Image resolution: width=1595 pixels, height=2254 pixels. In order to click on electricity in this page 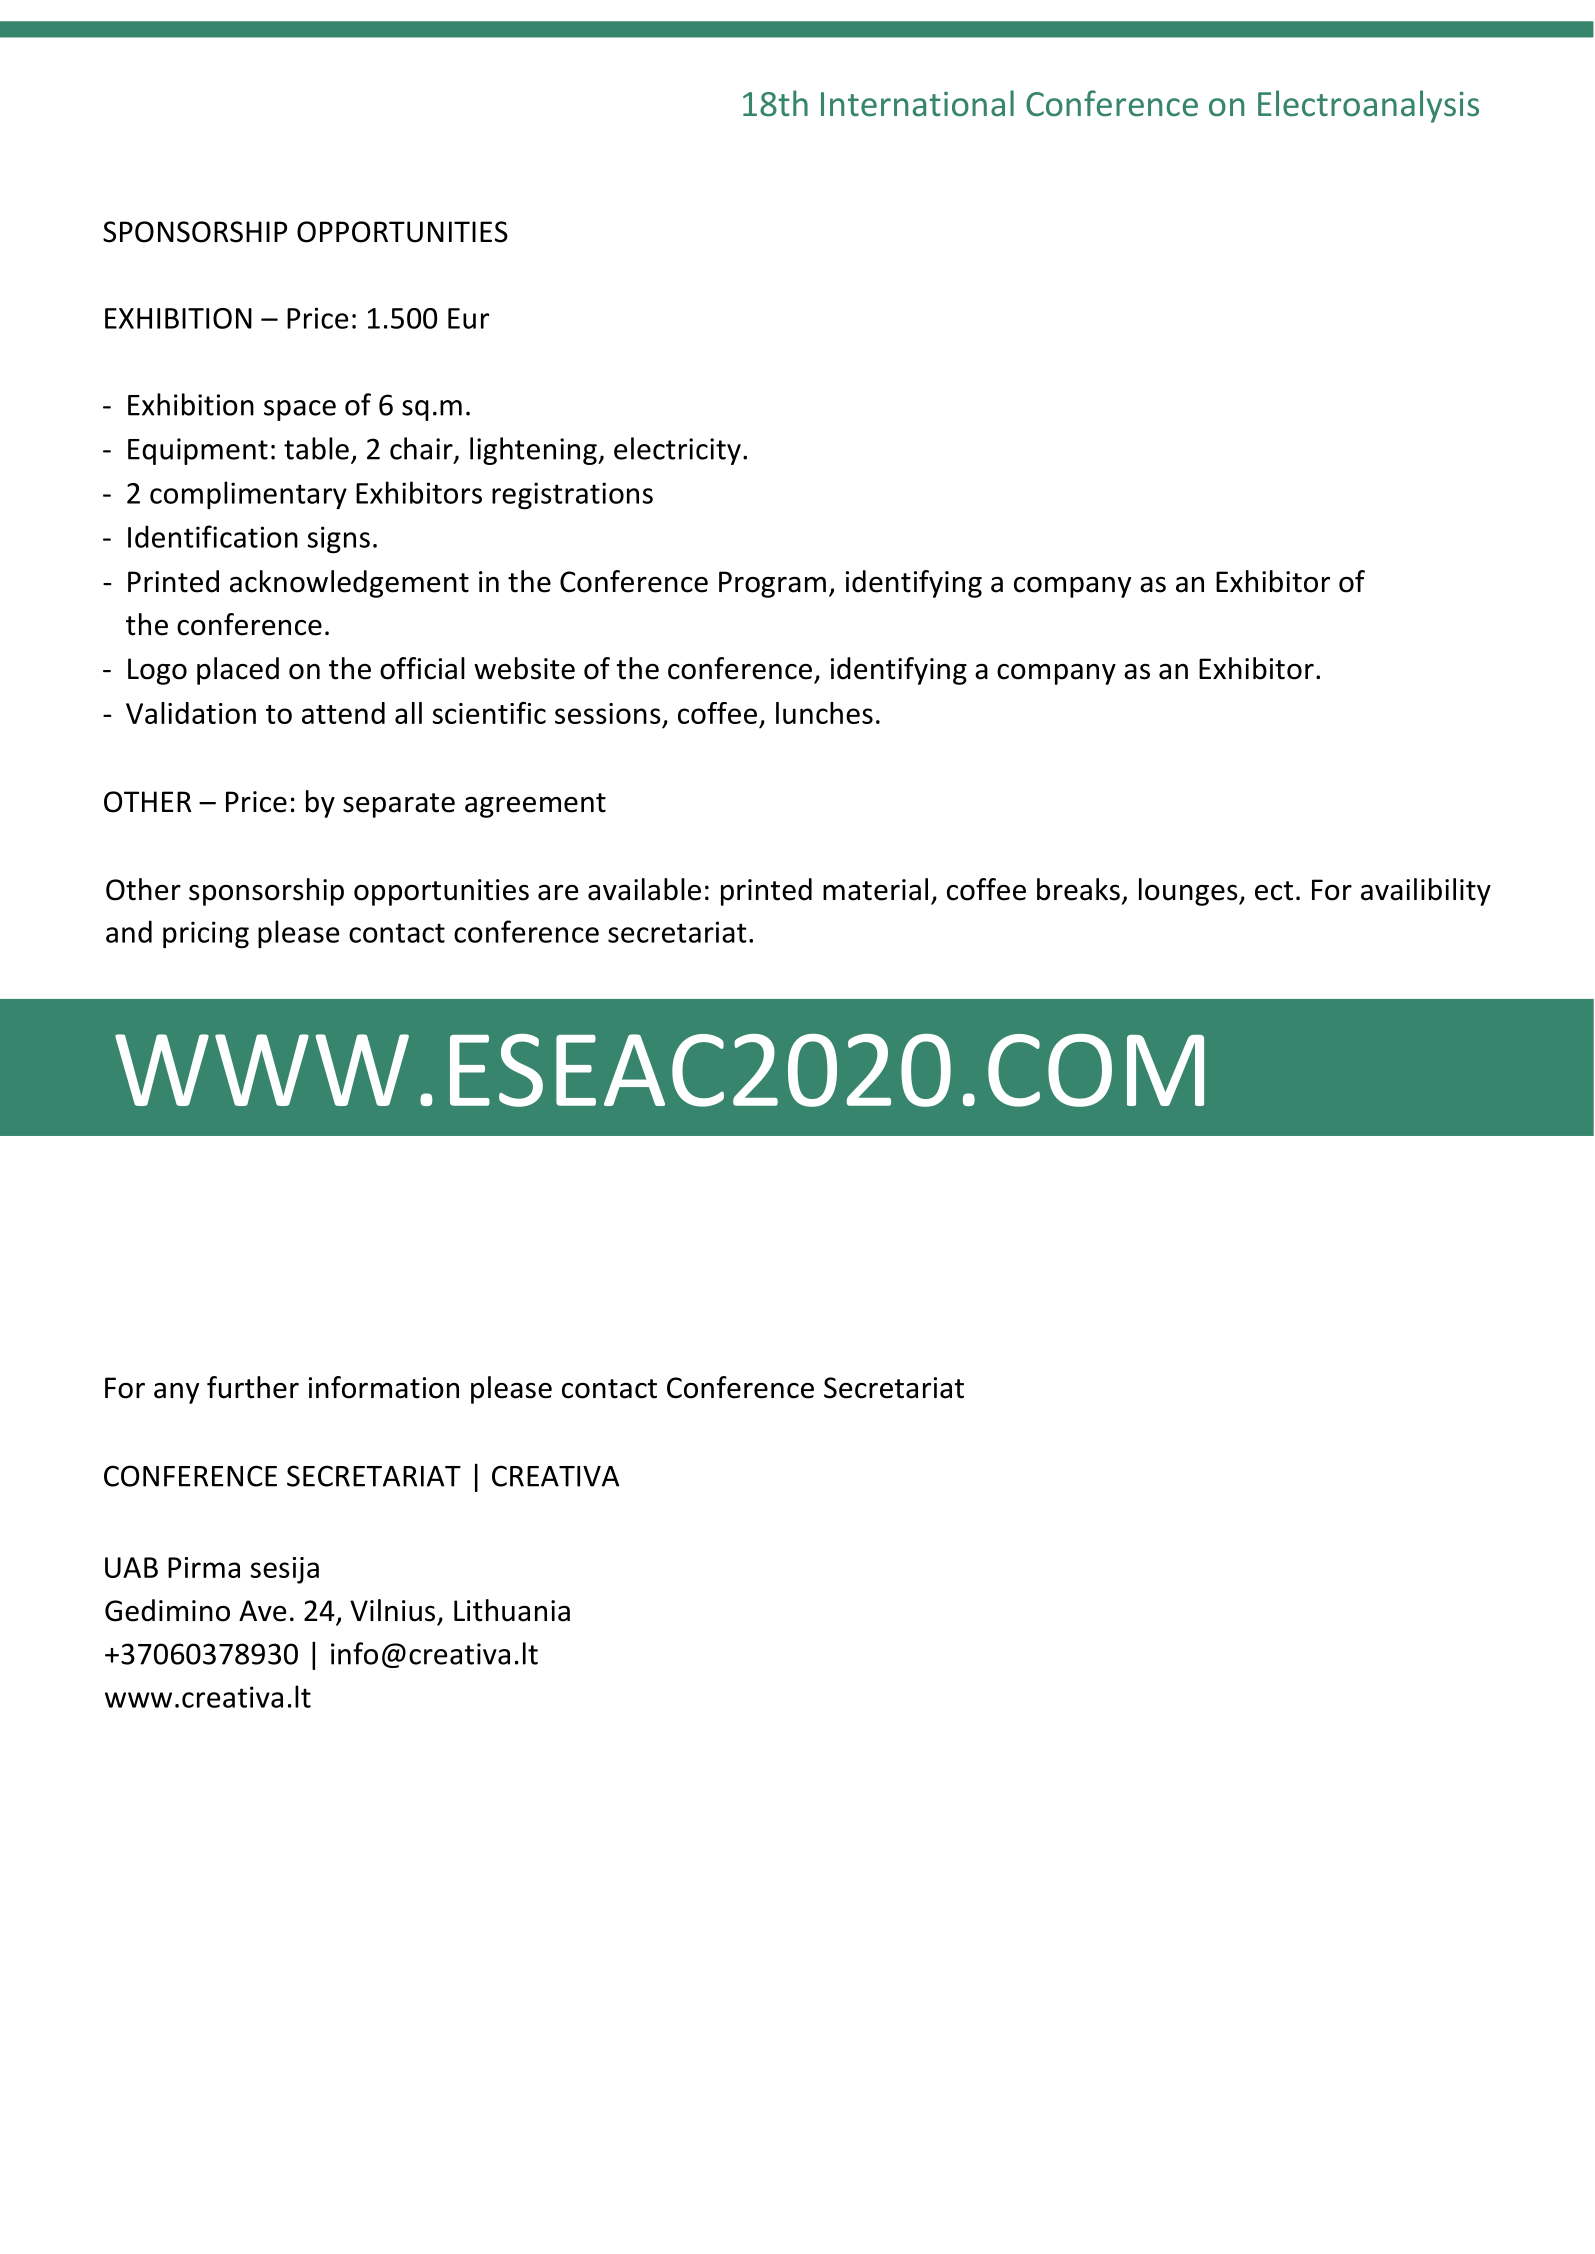, I will do `click(677, 451)`.
